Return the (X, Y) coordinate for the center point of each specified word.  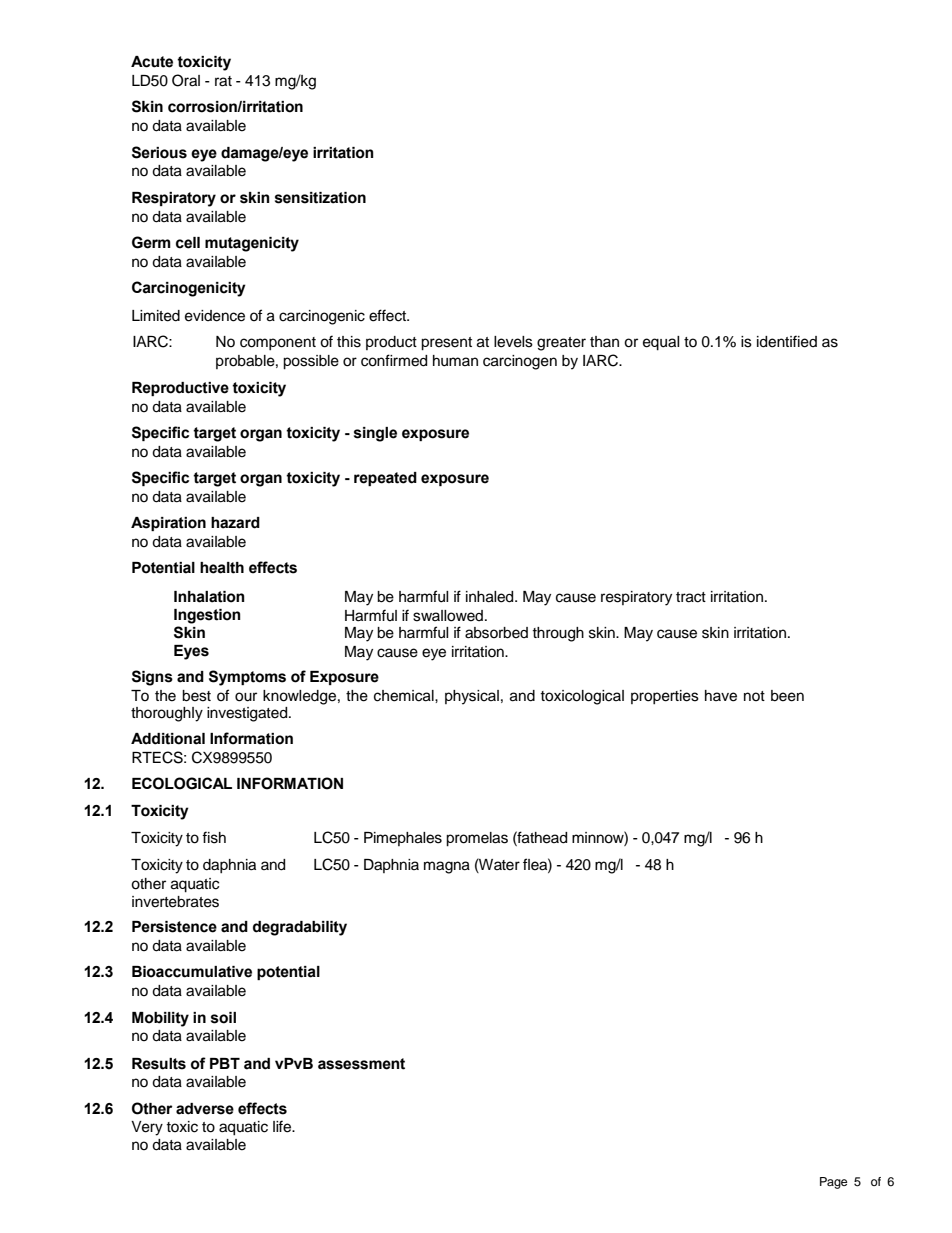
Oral (186, 80)
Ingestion (207, 616)
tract (691, 597)
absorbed (496, 633)
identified (787, 341)
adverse (205, 1109)
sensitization (320, 198)
